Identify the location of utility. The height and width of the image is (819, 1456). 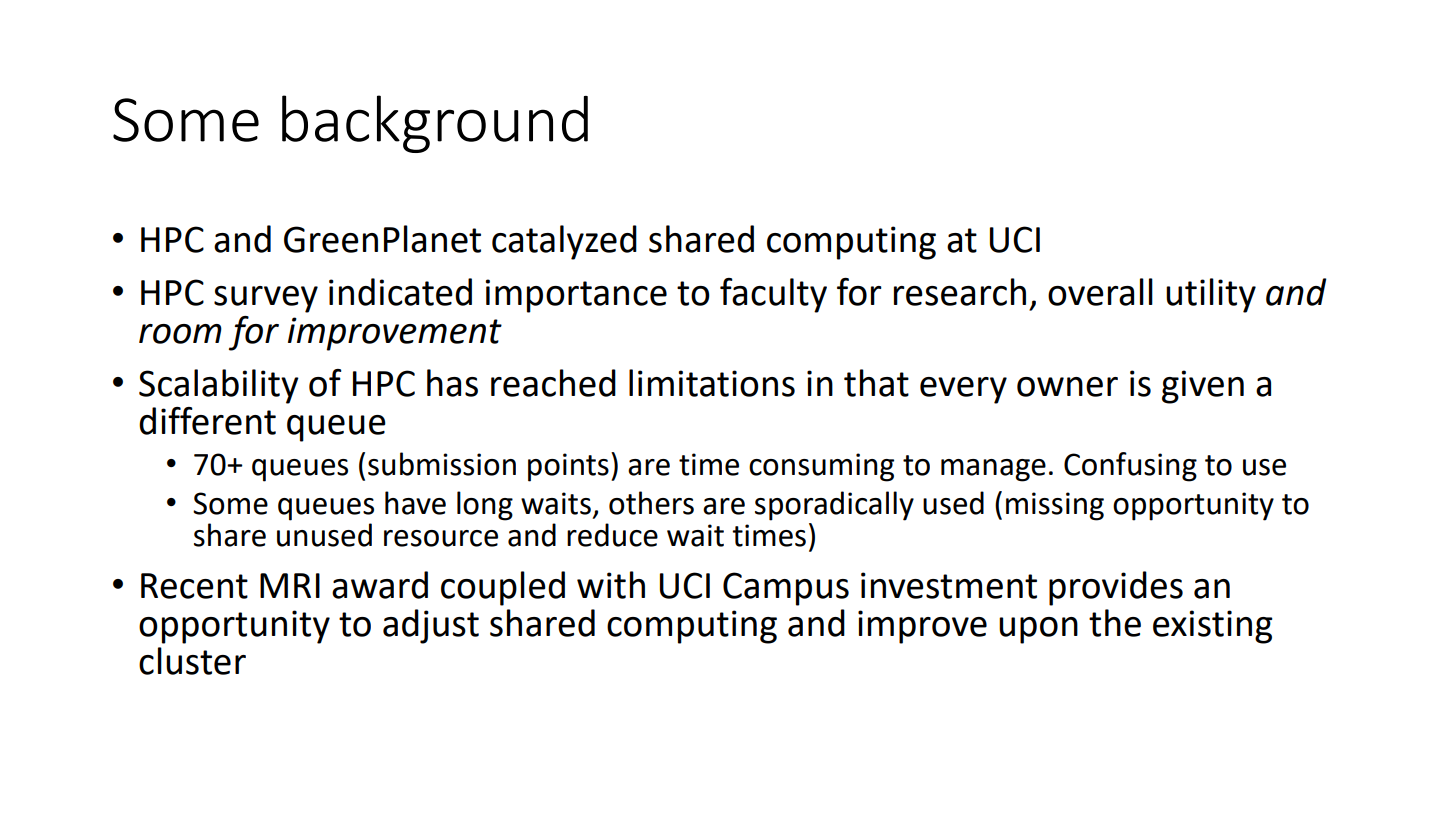
(1211, 295).
